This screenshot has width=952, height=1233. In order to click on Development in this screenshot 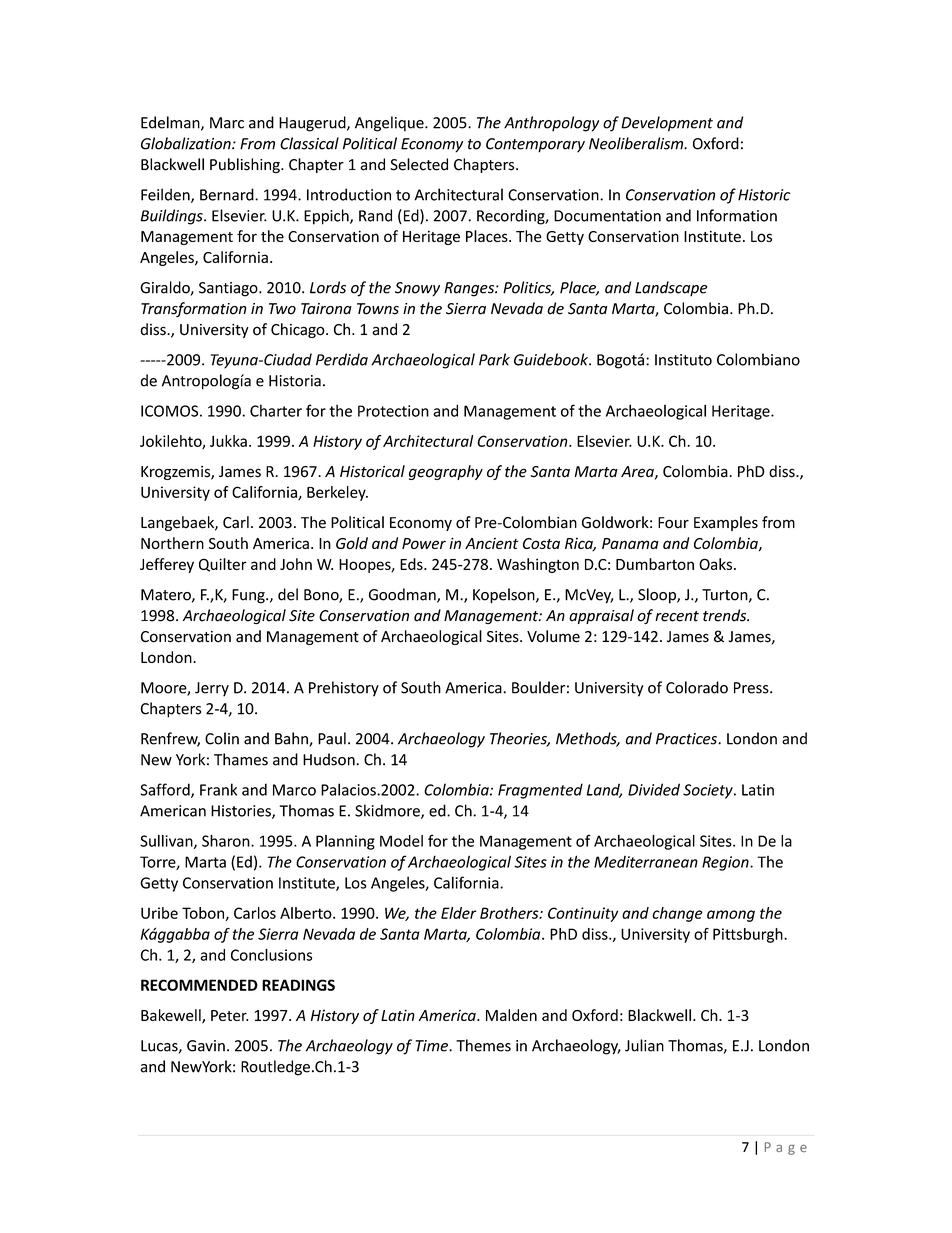, I will do `click(667, 124)`.
